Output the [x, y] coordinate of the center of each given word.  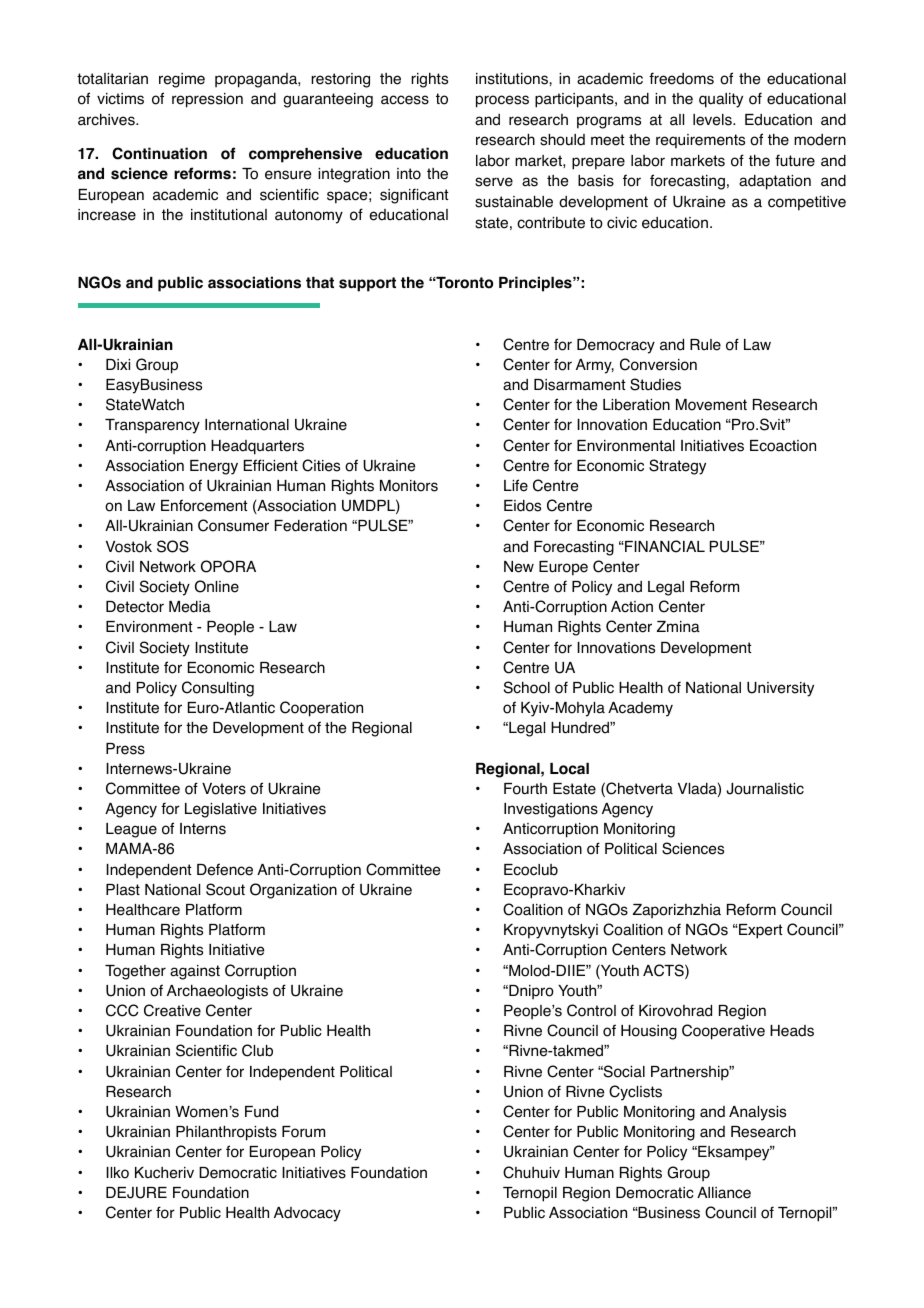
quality [721, 100]
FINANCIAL [664, 546]
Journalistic [765, 789]
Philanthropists [226, 1133]
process [502, 101]
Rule [705, 345]
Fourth [525, 789]
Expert [760, 931]
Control [591, 1010]
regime [182, 80]
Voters [224, 789]
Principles [536, 284]
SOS [173, 546]
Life [516, 485]
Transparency [152, 426]
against [195, 972]
